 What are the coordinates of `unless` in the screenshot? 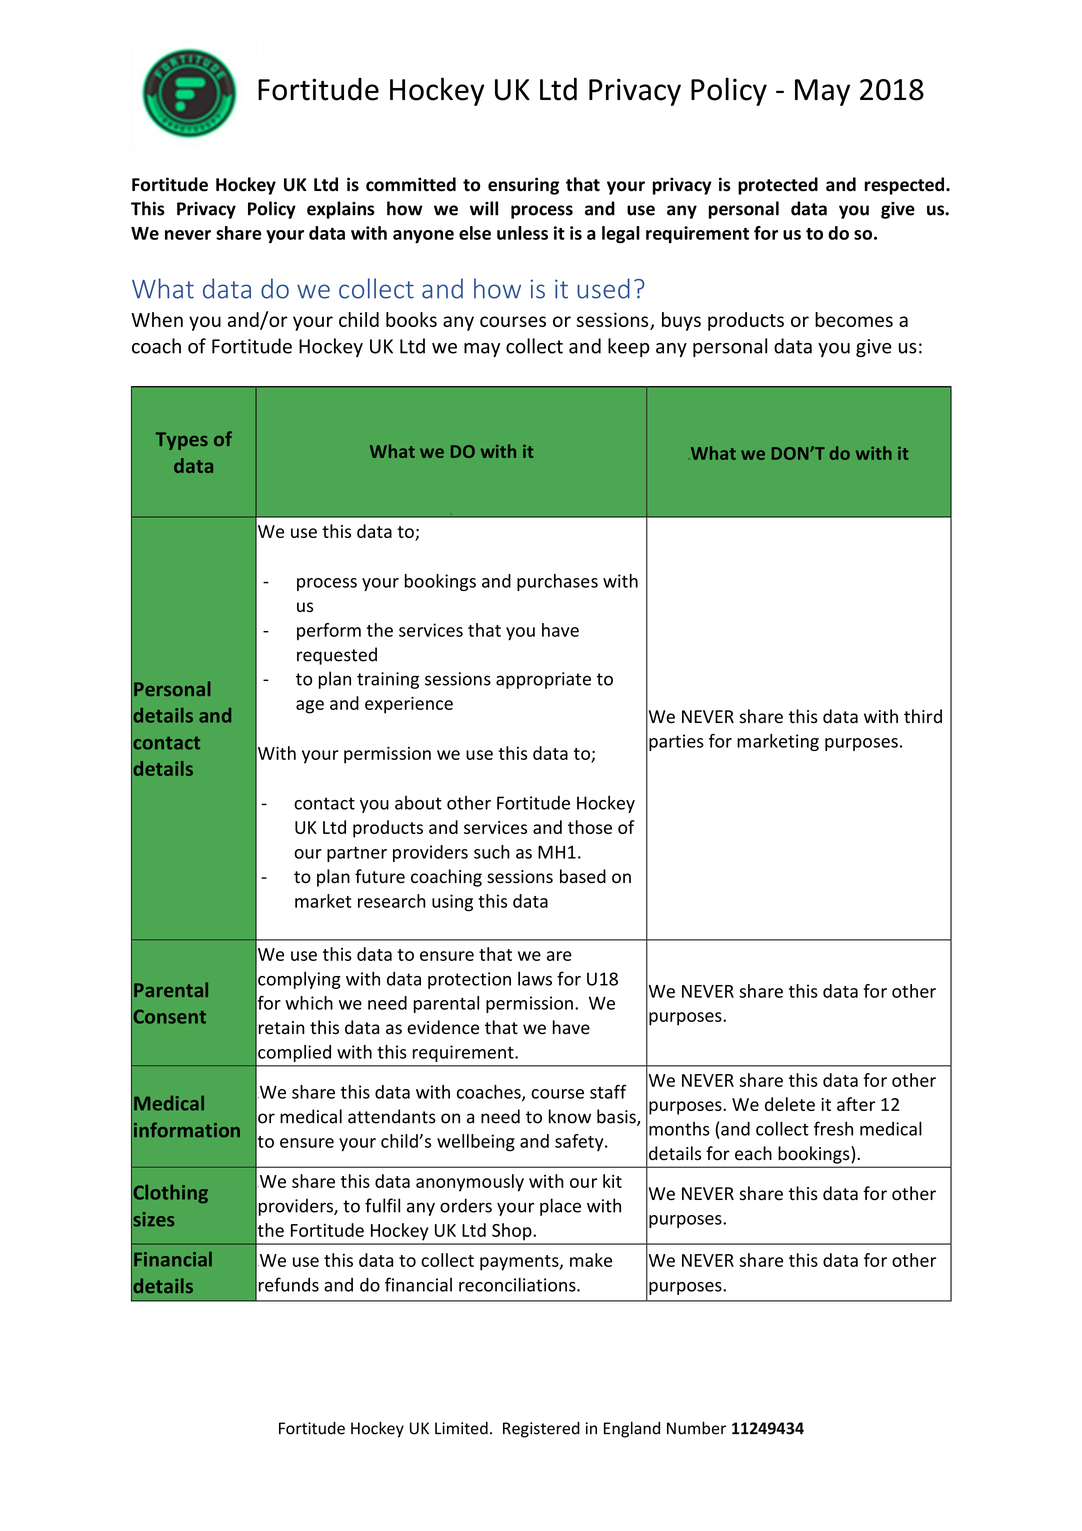 It's located at (522, 233).
